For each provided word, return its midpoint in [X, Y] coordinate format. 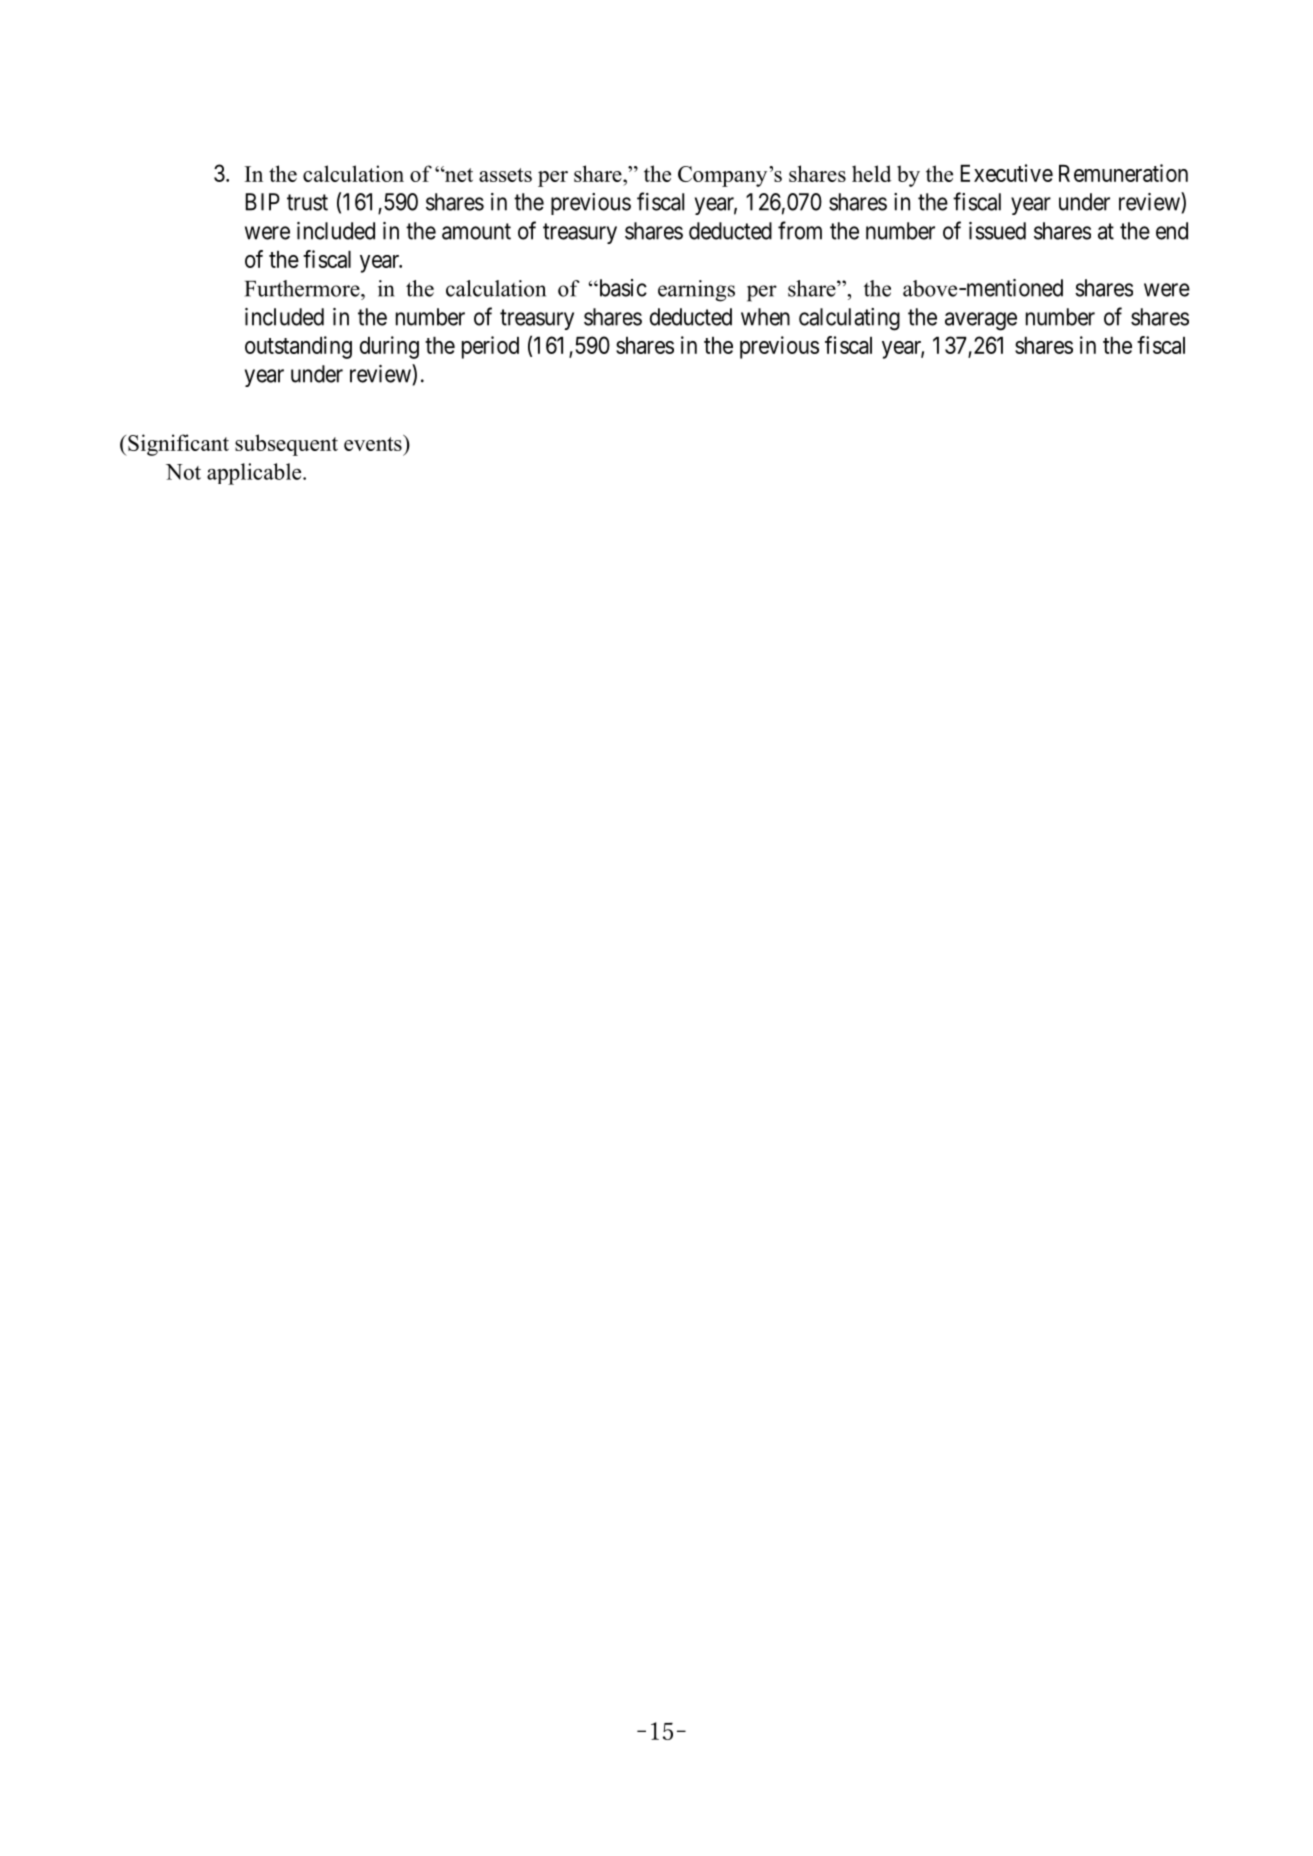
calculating [849, 319]
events [374, 443]
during [389, 347]
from [800, 230]
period [490, 347]
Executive [1007, 173]
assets [505, 175]
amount [476, 231]
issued [997, 231]
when [765, 317]
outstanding [298, 347]
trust [307, 202]
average [981, 321]
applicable [255, 474]
